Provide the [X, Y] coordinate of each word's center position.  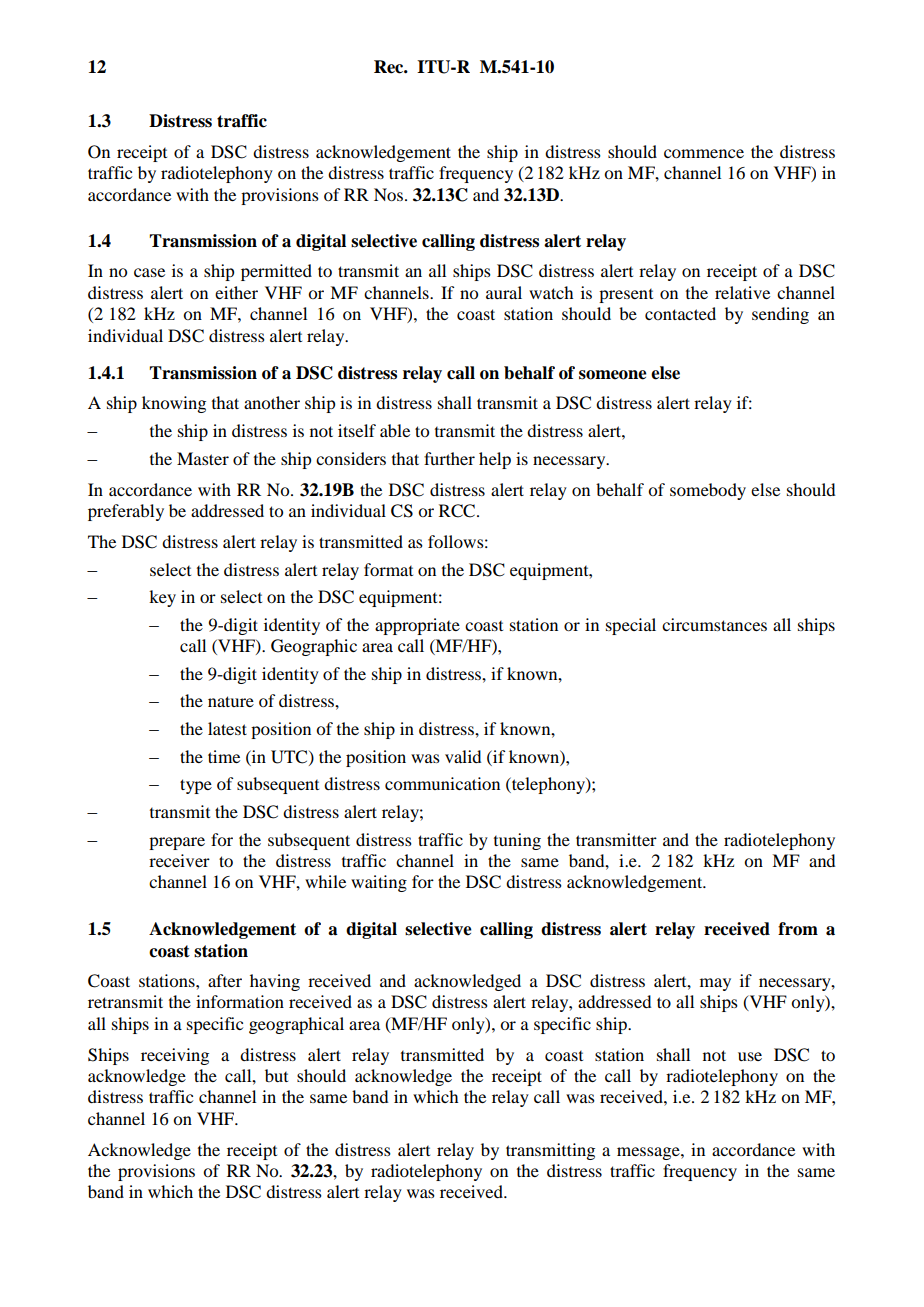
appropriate [417, 626]
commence [704, 153]
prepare [177, 843]
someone [613, 375]
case [149, 272]
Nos [388, 194]
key [162, 598]
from [798, 929]
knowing [174, 404]
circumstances [714, 624]
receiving [175, 1056]
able [395, 430]
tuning [517, 841]
